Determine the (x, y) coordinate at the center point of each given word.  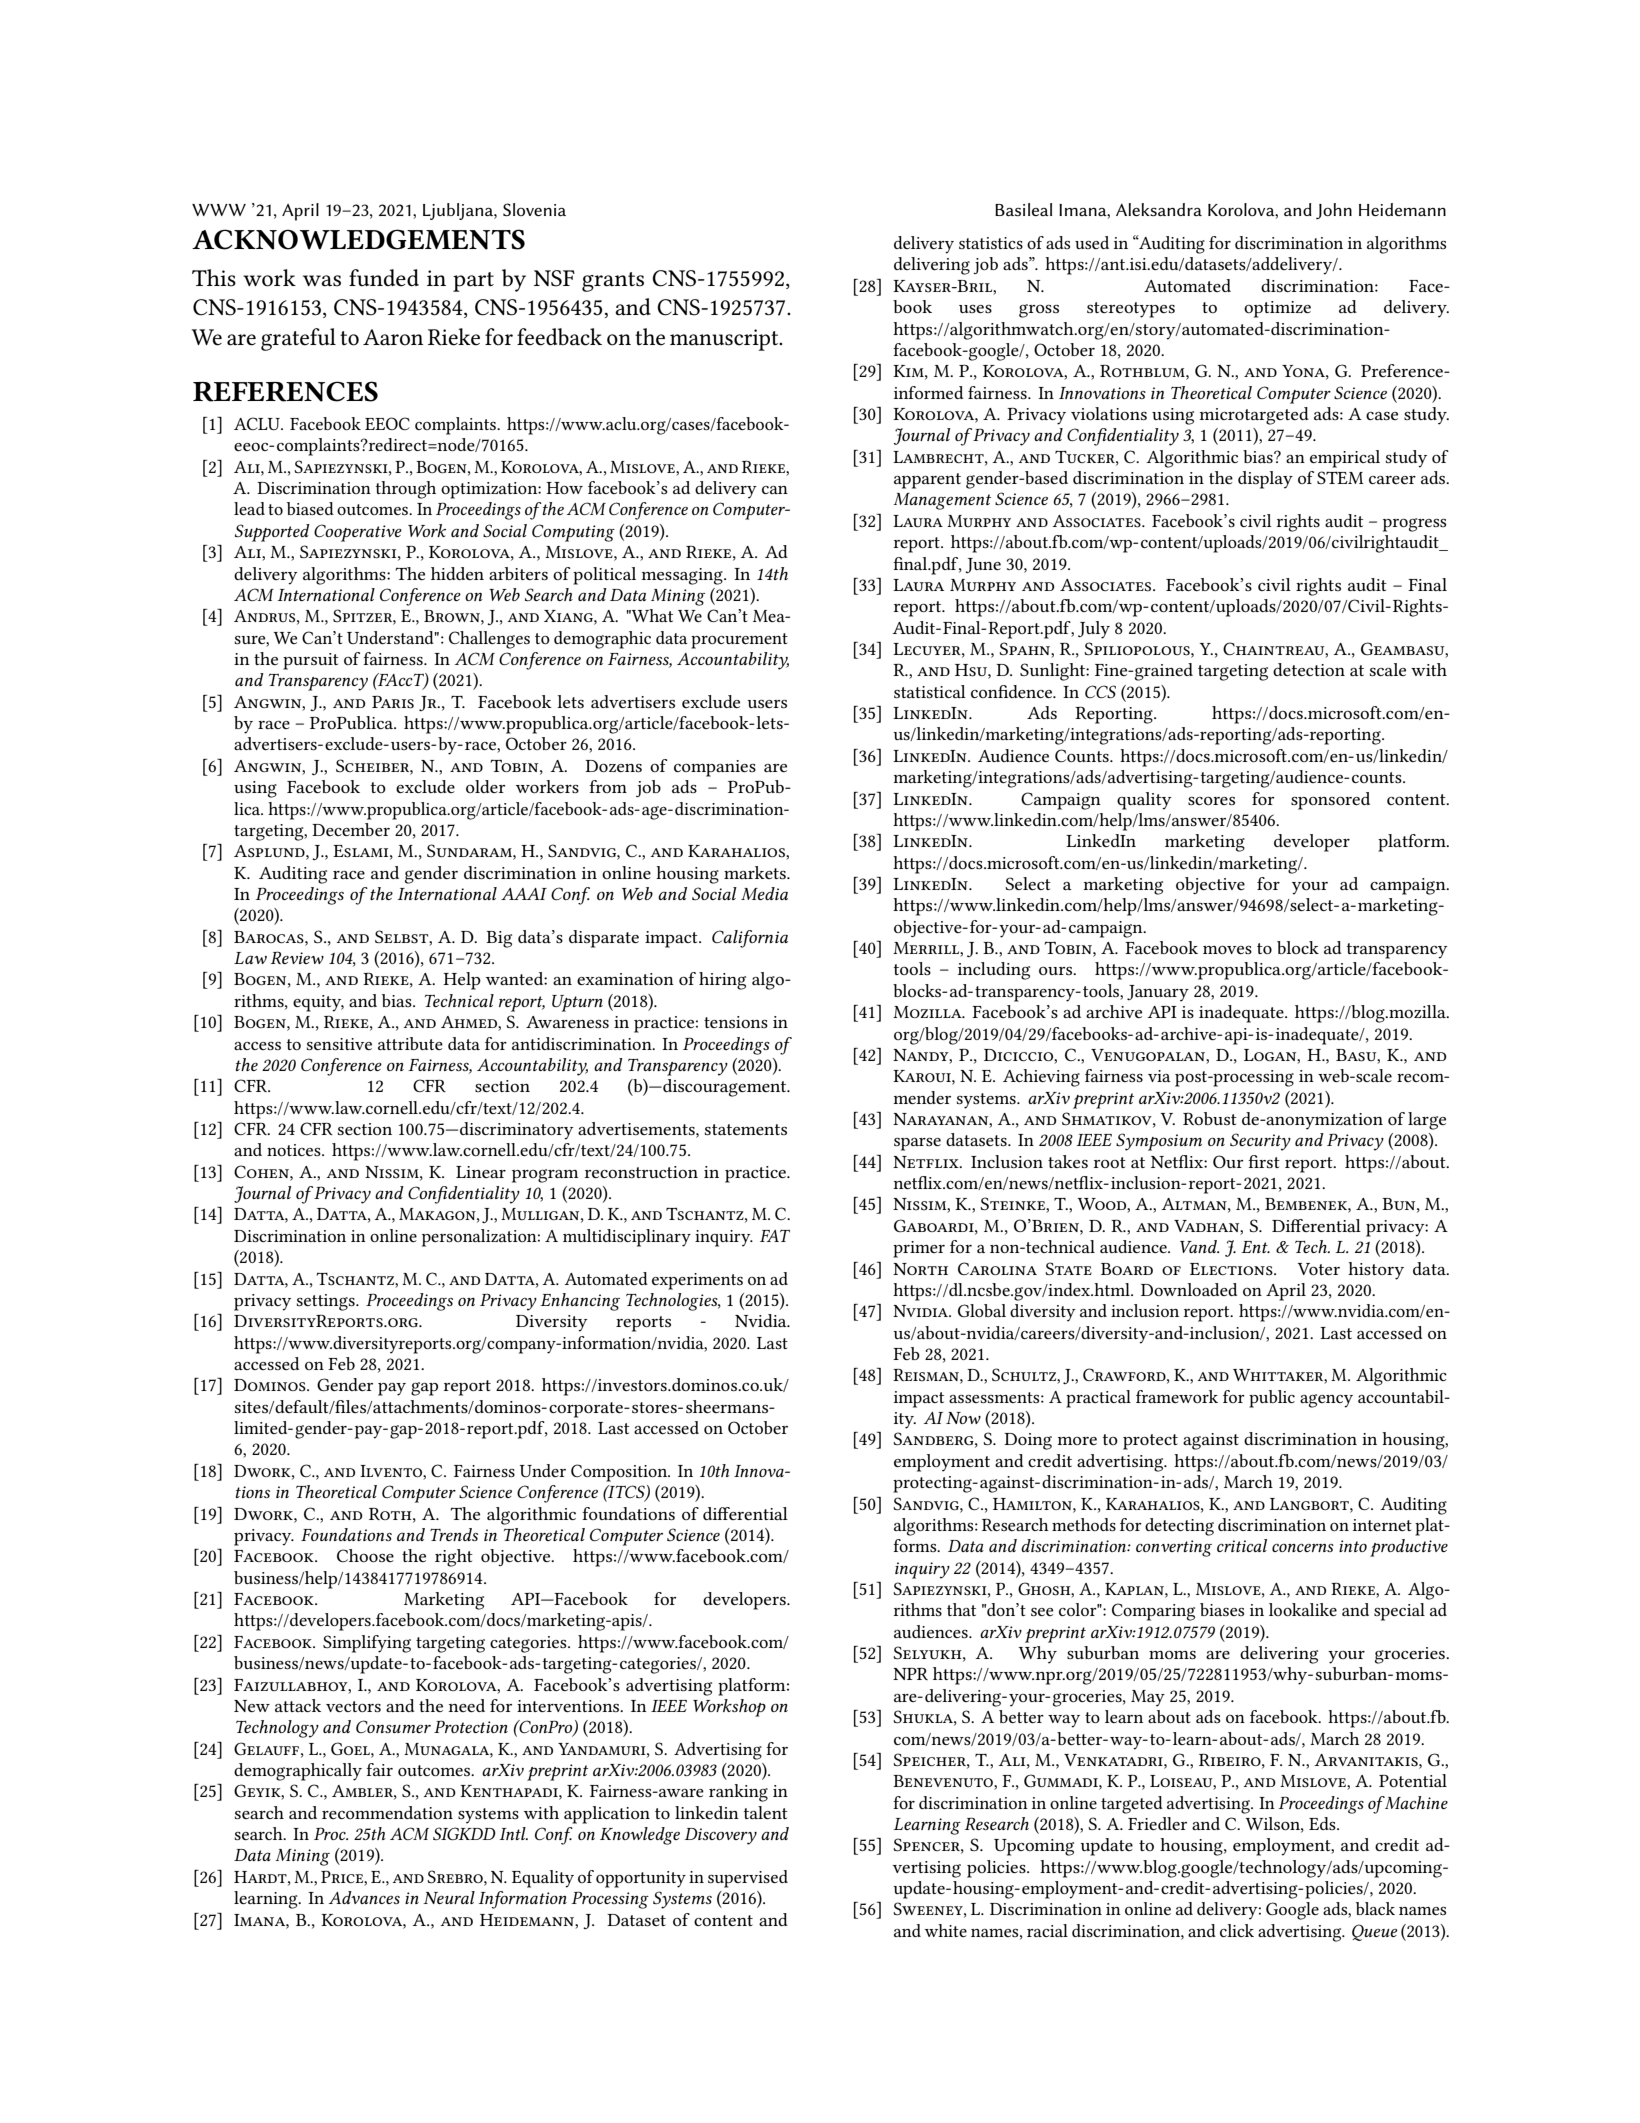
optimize (1277, 309)
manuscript (725, 340)
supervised (748, 1879)
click (1237, 1930)
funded (384, 278)
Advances (364, 1897)
